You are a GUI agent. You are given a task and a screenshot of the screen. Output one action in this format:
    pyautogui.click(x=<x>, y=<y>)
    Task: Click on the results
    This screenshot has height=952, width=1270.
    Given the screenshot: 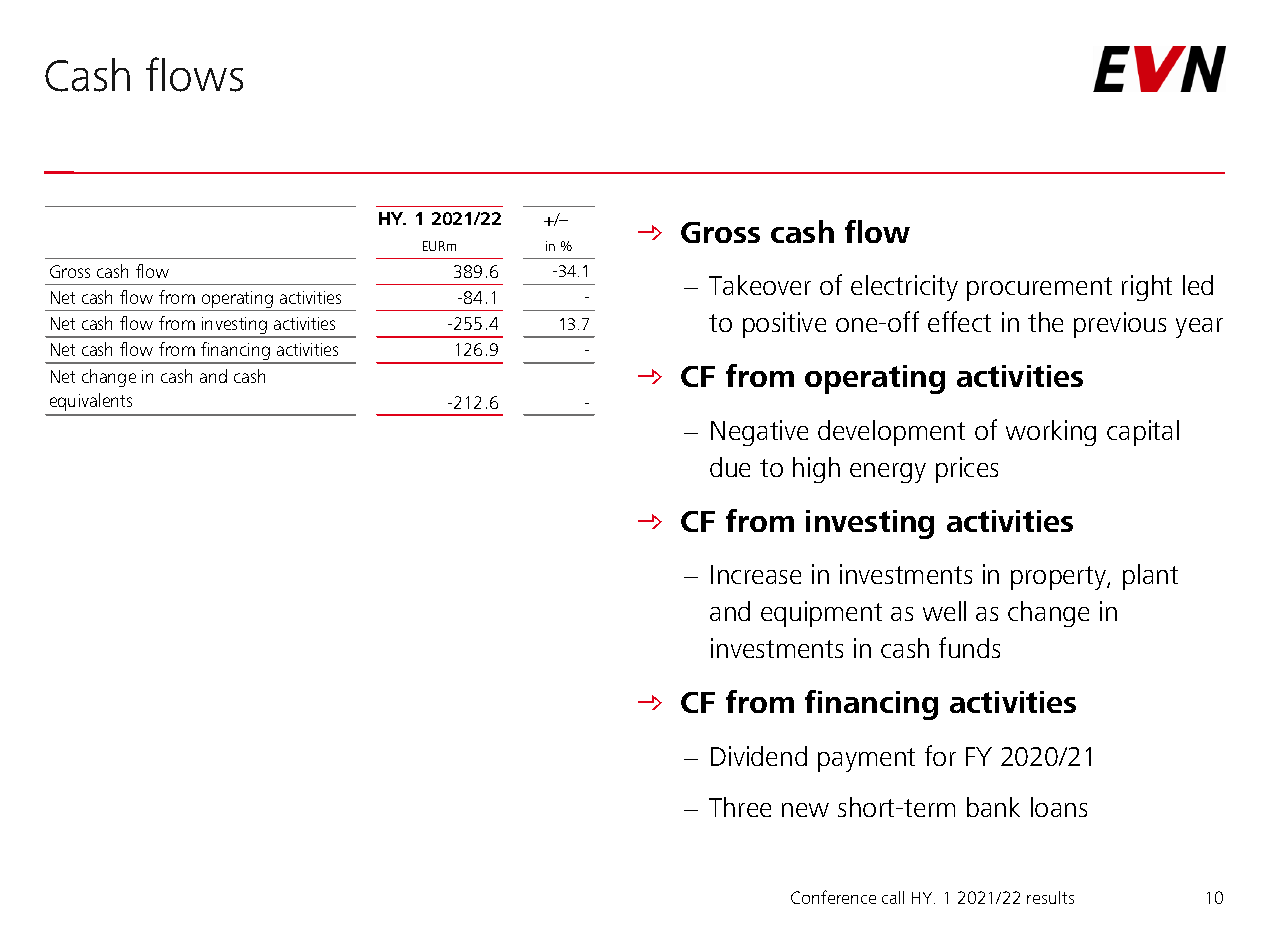 What is the action you would take?
    pyautogui.click(x=1050, y=897)
